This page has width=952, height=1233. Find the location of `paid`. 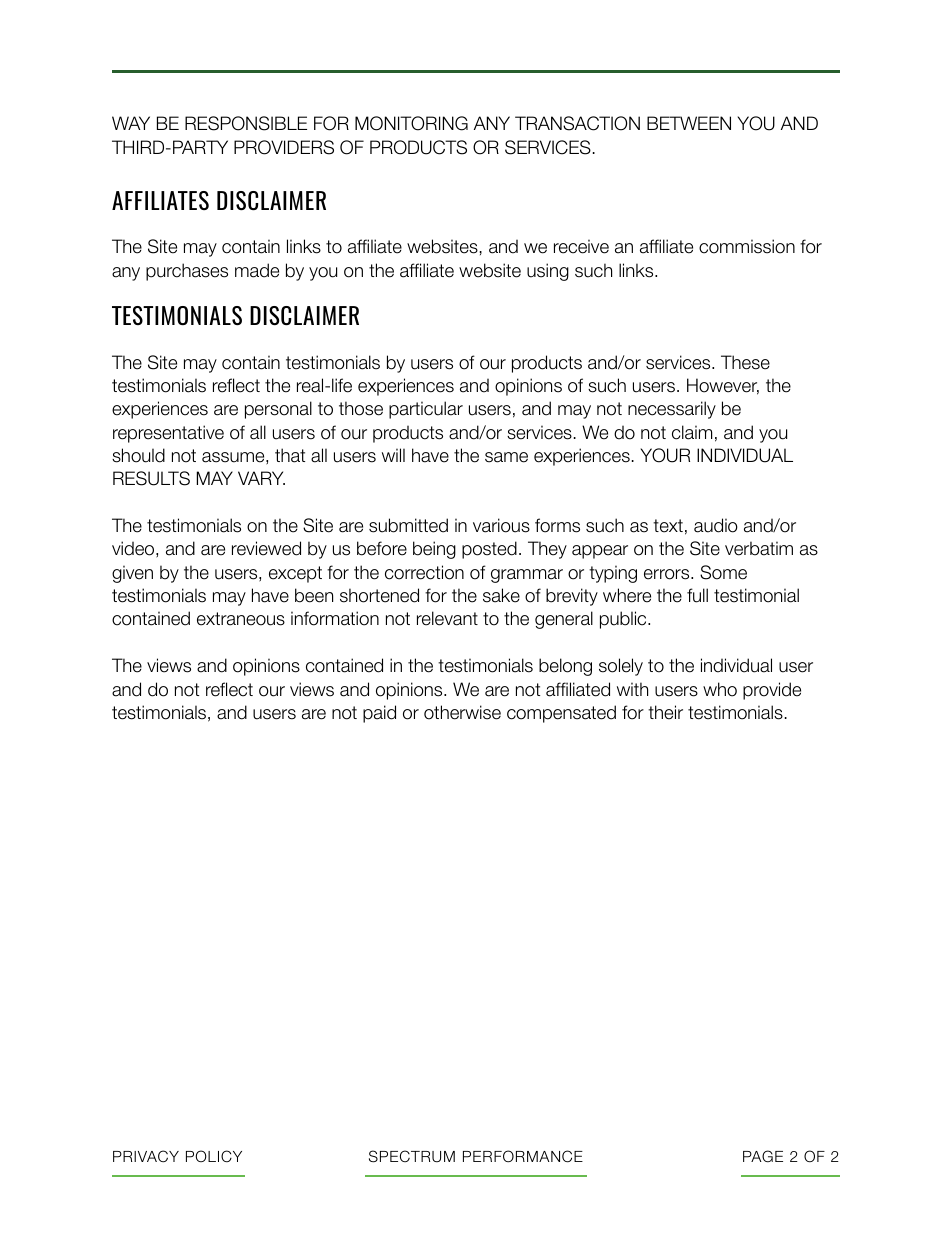

paid is located at coordinates (379, 714).
